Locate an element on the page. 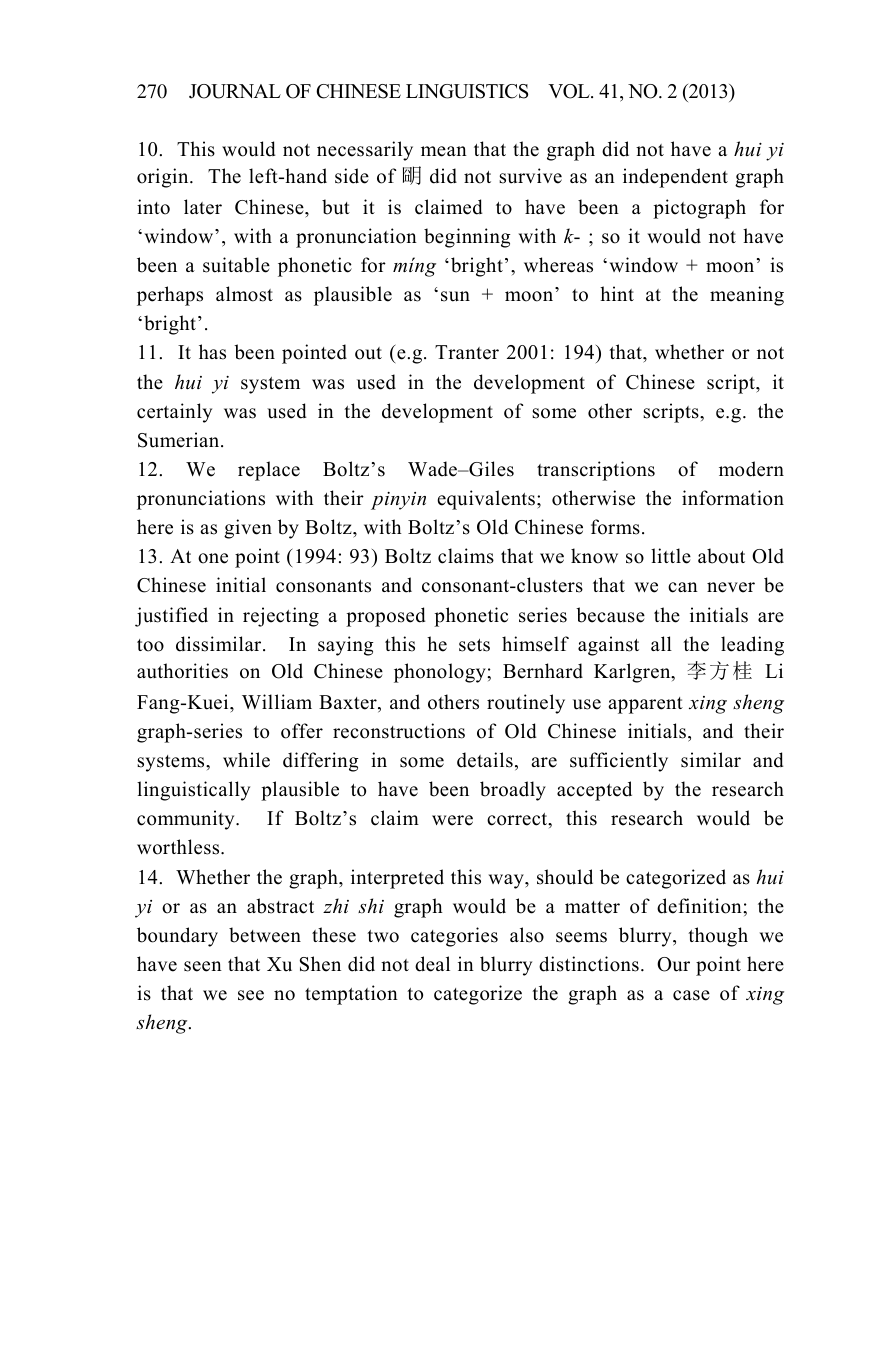 The width and height of the image is (896, 1345). were is located at coordinates (452, 820).
